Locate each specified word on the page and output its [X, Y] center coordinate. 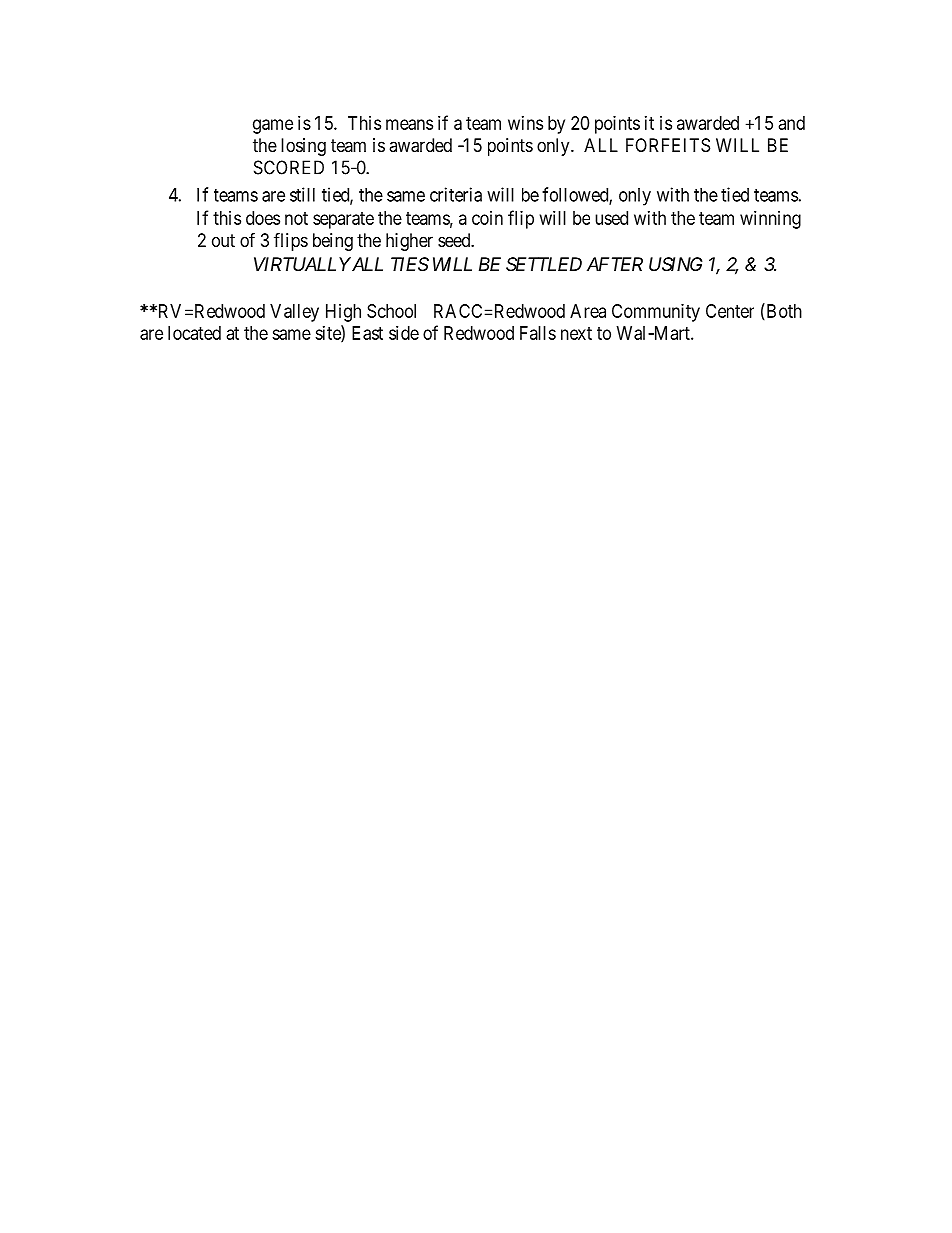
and [792, 123]
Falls [538, 333]
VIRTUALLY [302, 264]
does [263, 218]
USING [676, 264]
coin [487, 218]
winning [770, 220]
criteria [456, 194]
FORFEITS [668, 145]
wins [525, 123]
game [273, 126]
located [194, 333]
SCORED [289, 167]
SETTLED [544, 264]
